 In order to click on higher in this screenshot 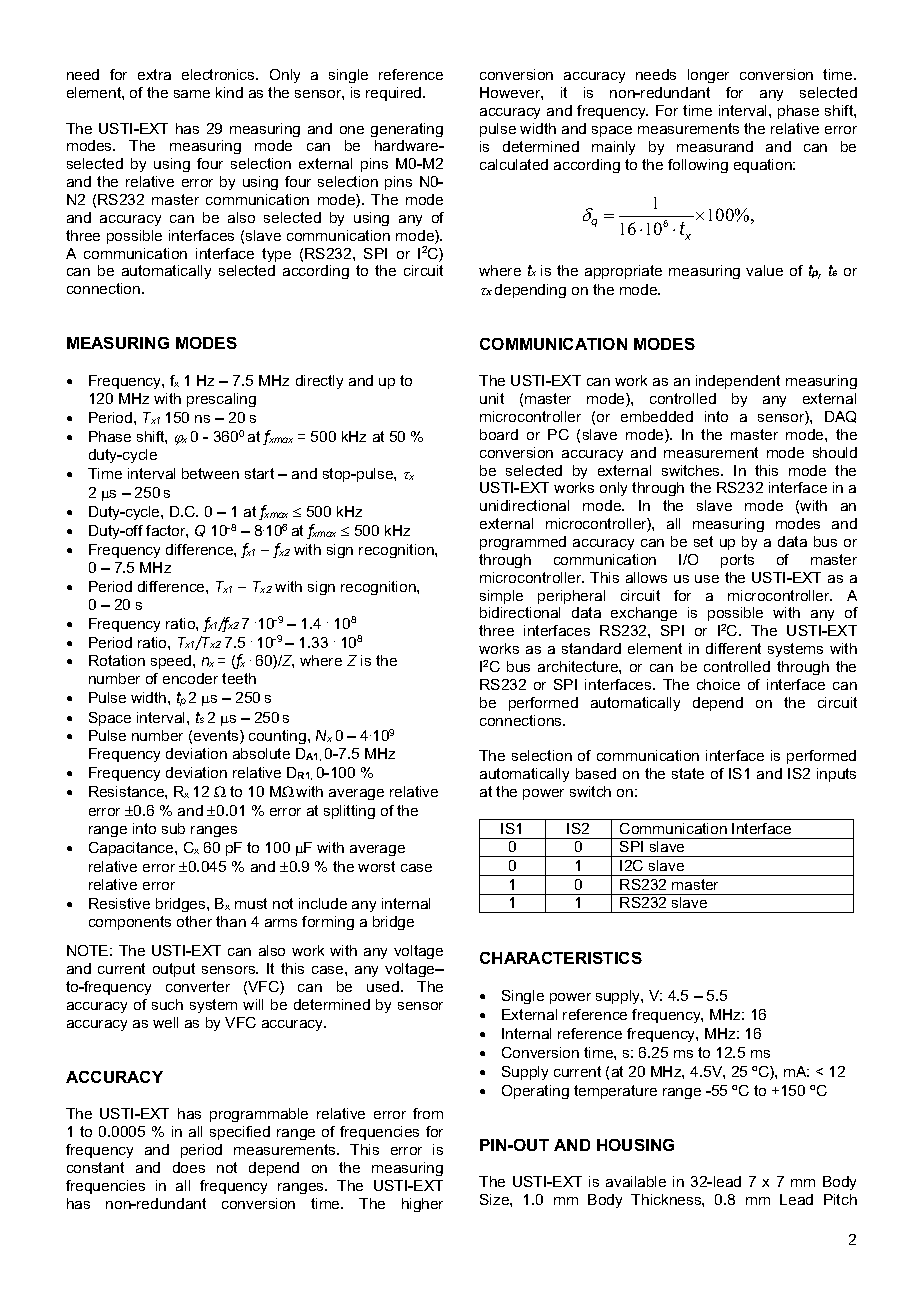, I will do `click(422, 1205)`.
